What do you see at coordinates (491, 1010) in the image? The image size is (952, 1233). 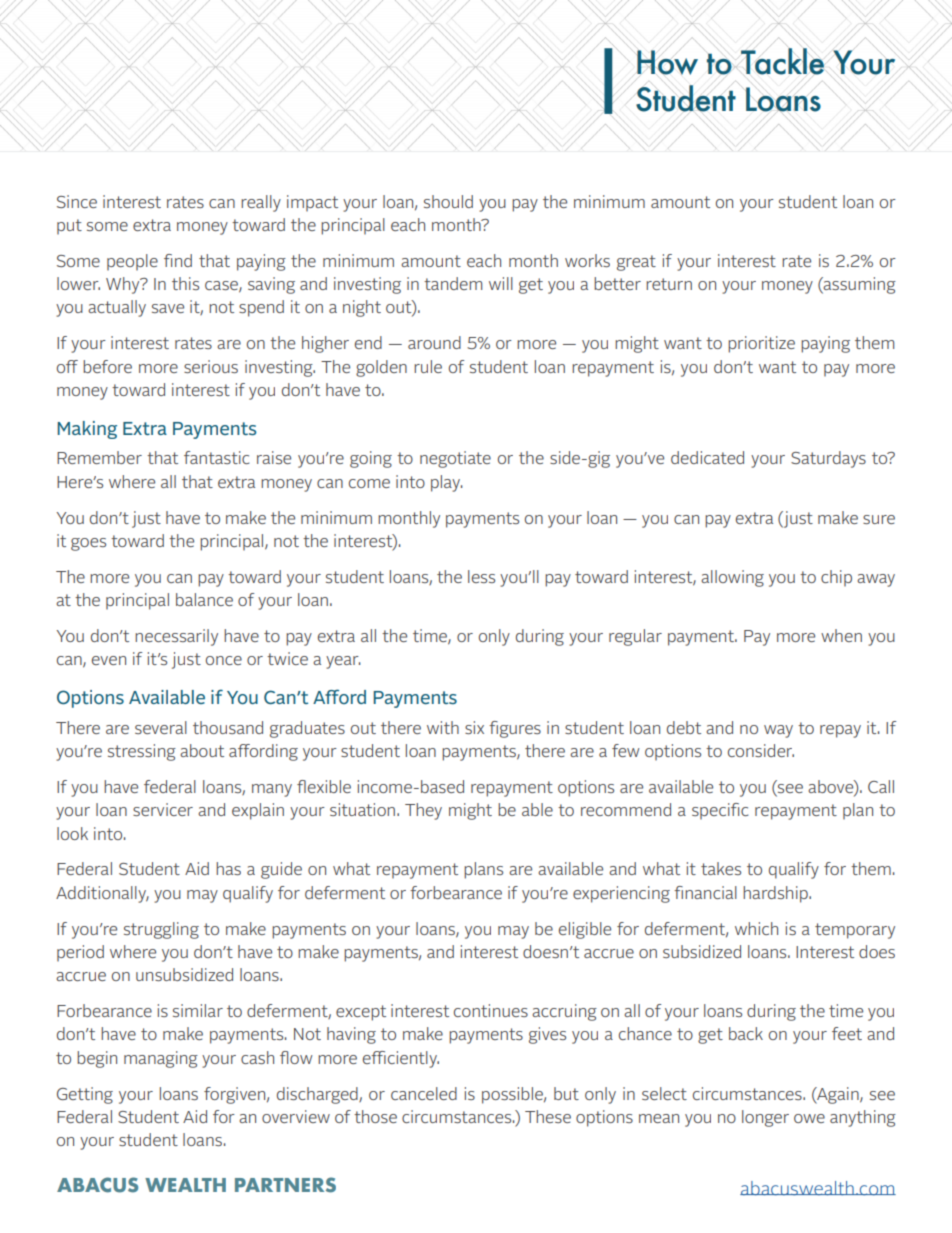 I see `continues` at bounding box center [491, 1010].
